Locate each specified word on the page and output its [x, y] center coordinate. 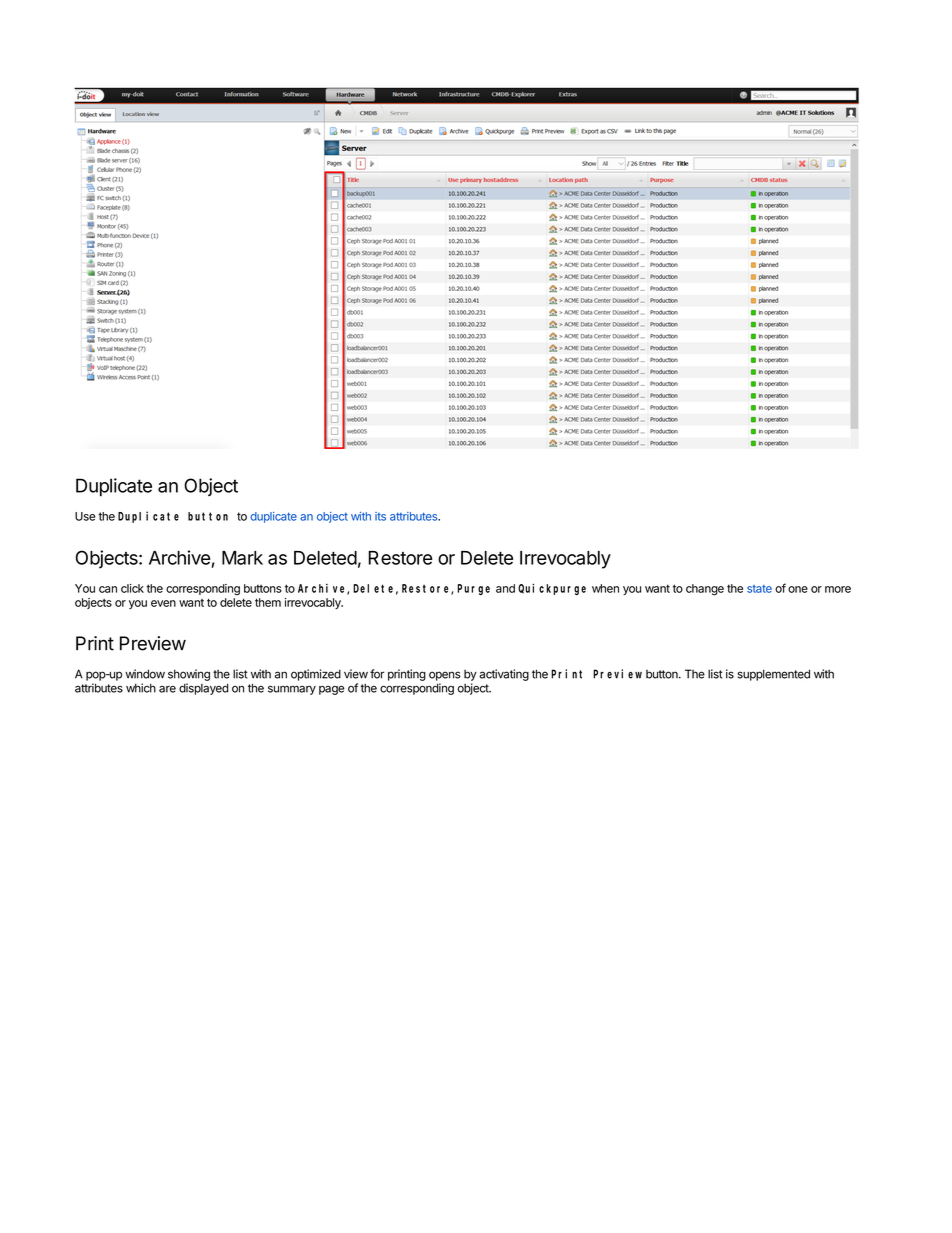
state [759, 589]
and [505, 588]
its [380, 516]
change [705, 590]
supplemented [773, 675]
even [163, 603]
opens [445, 676]
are [167, 689]
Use [85, 516]
